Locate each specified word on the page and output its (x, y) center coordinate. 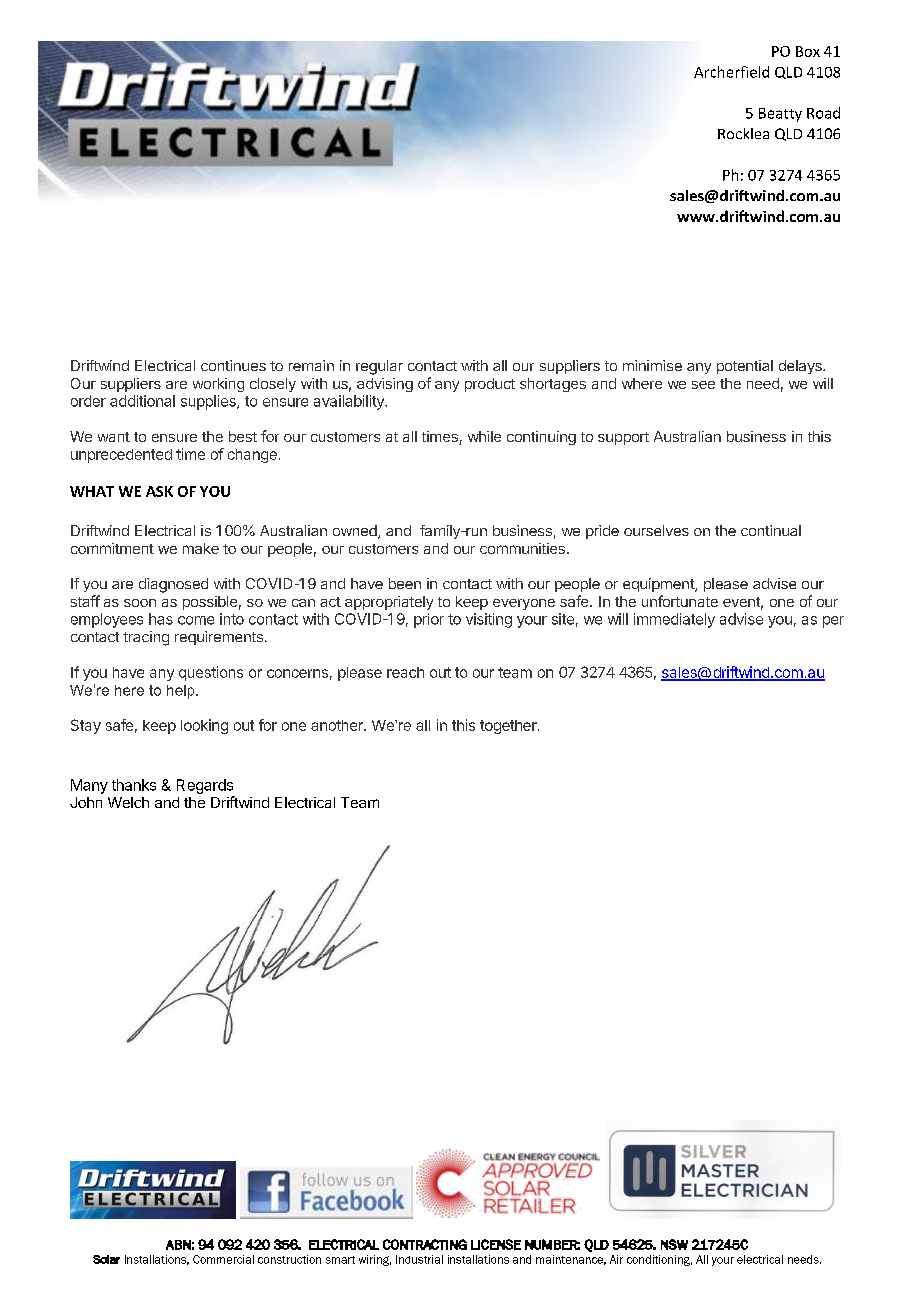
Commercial (223, 1259)
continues (233, 365)
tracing (146, 638)
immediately (674, 620)
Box (808, 51)
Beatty (780, 115)
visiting (489, 620)
